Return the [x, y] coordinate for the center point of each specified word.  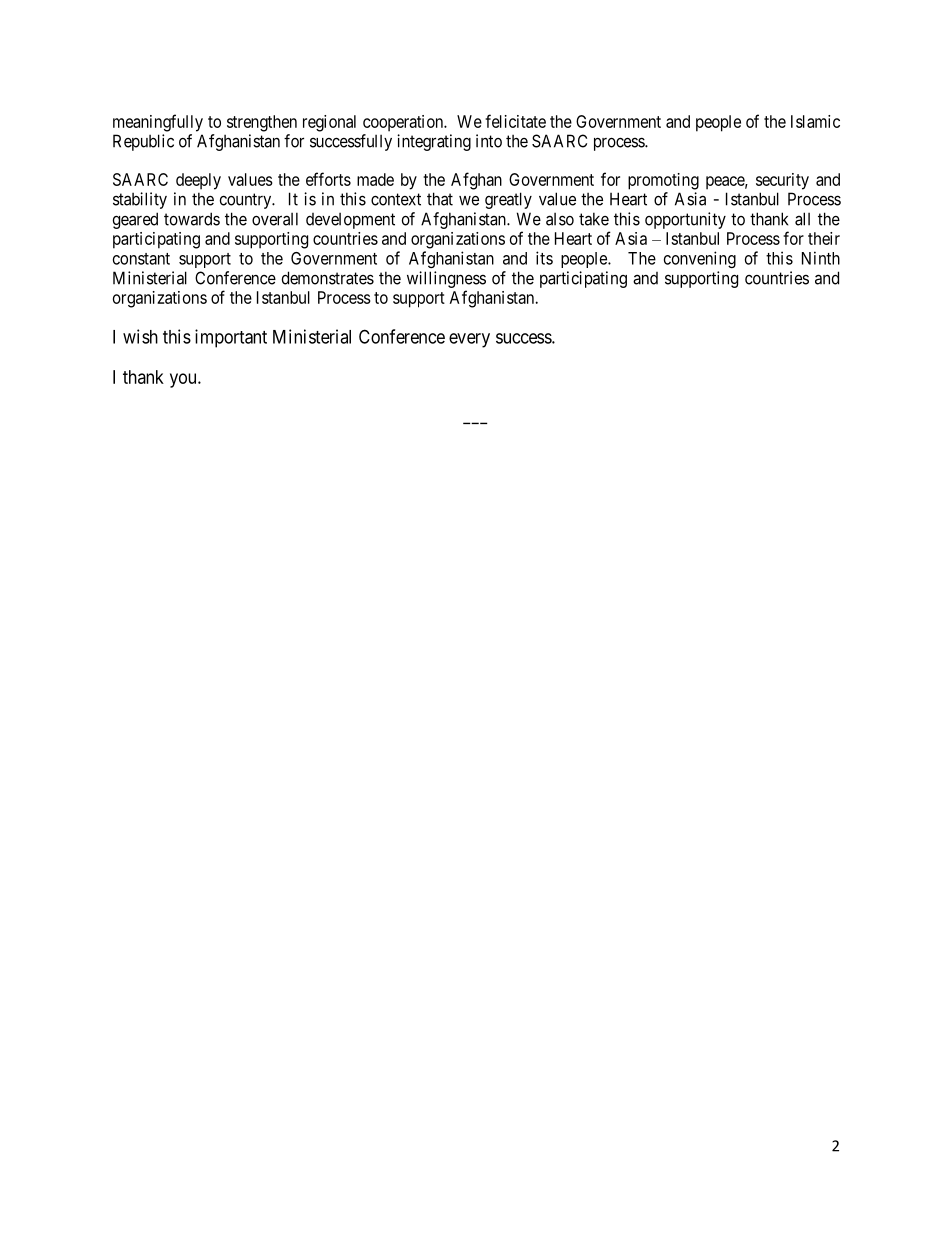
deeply [198, 181]
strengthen [262, 123]
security [782, 181]
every [469, 340]
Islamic [815, 121]
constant [141, 259]
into [489, 141]
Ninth [821, 258]
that [440, 199]
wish [140, 336]
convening [700, 259]
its [544, 258]
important [231, 338]
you [184, 380]
